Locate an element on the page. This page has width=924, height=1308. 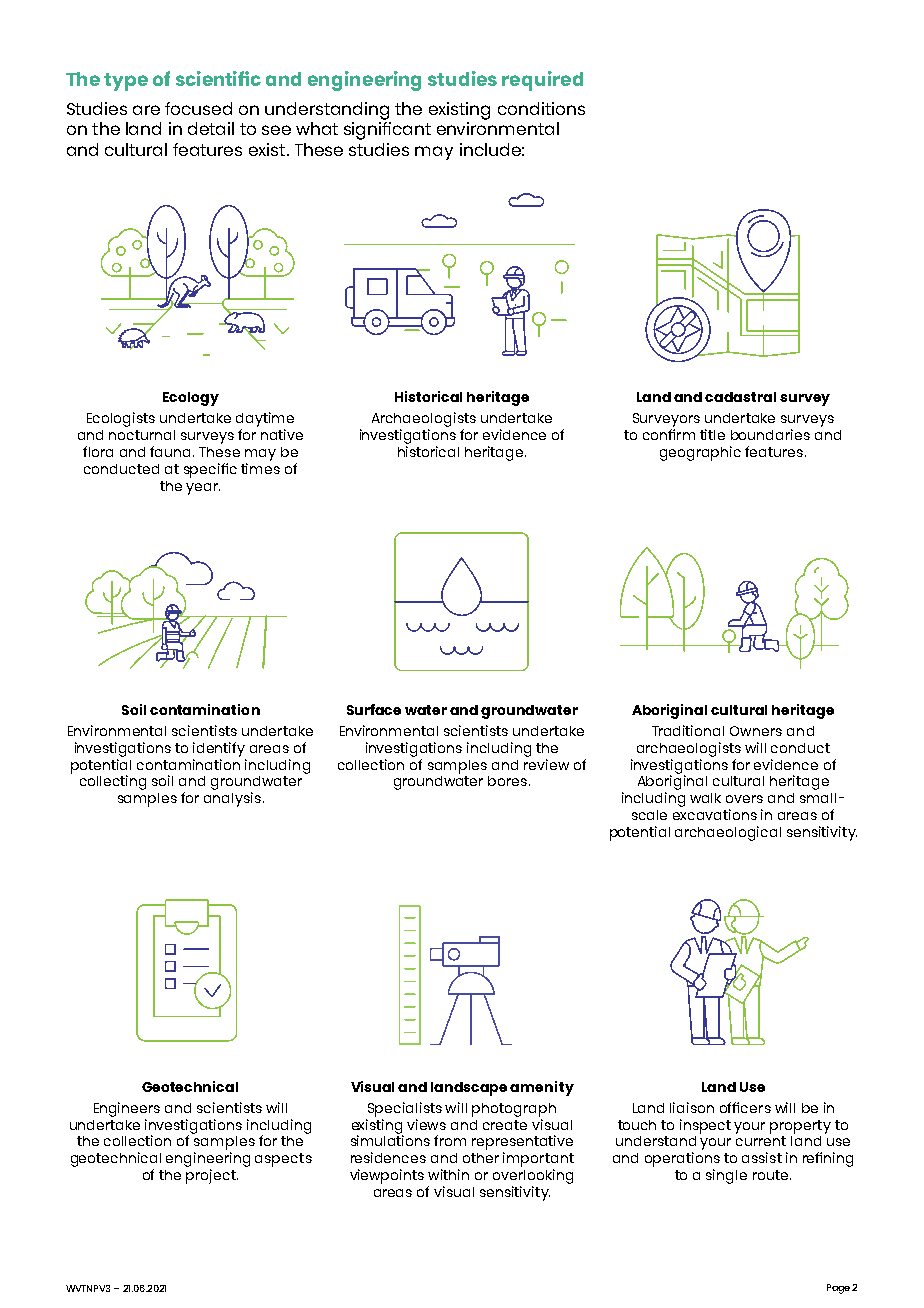
year is located at coordinates (203, 489).
